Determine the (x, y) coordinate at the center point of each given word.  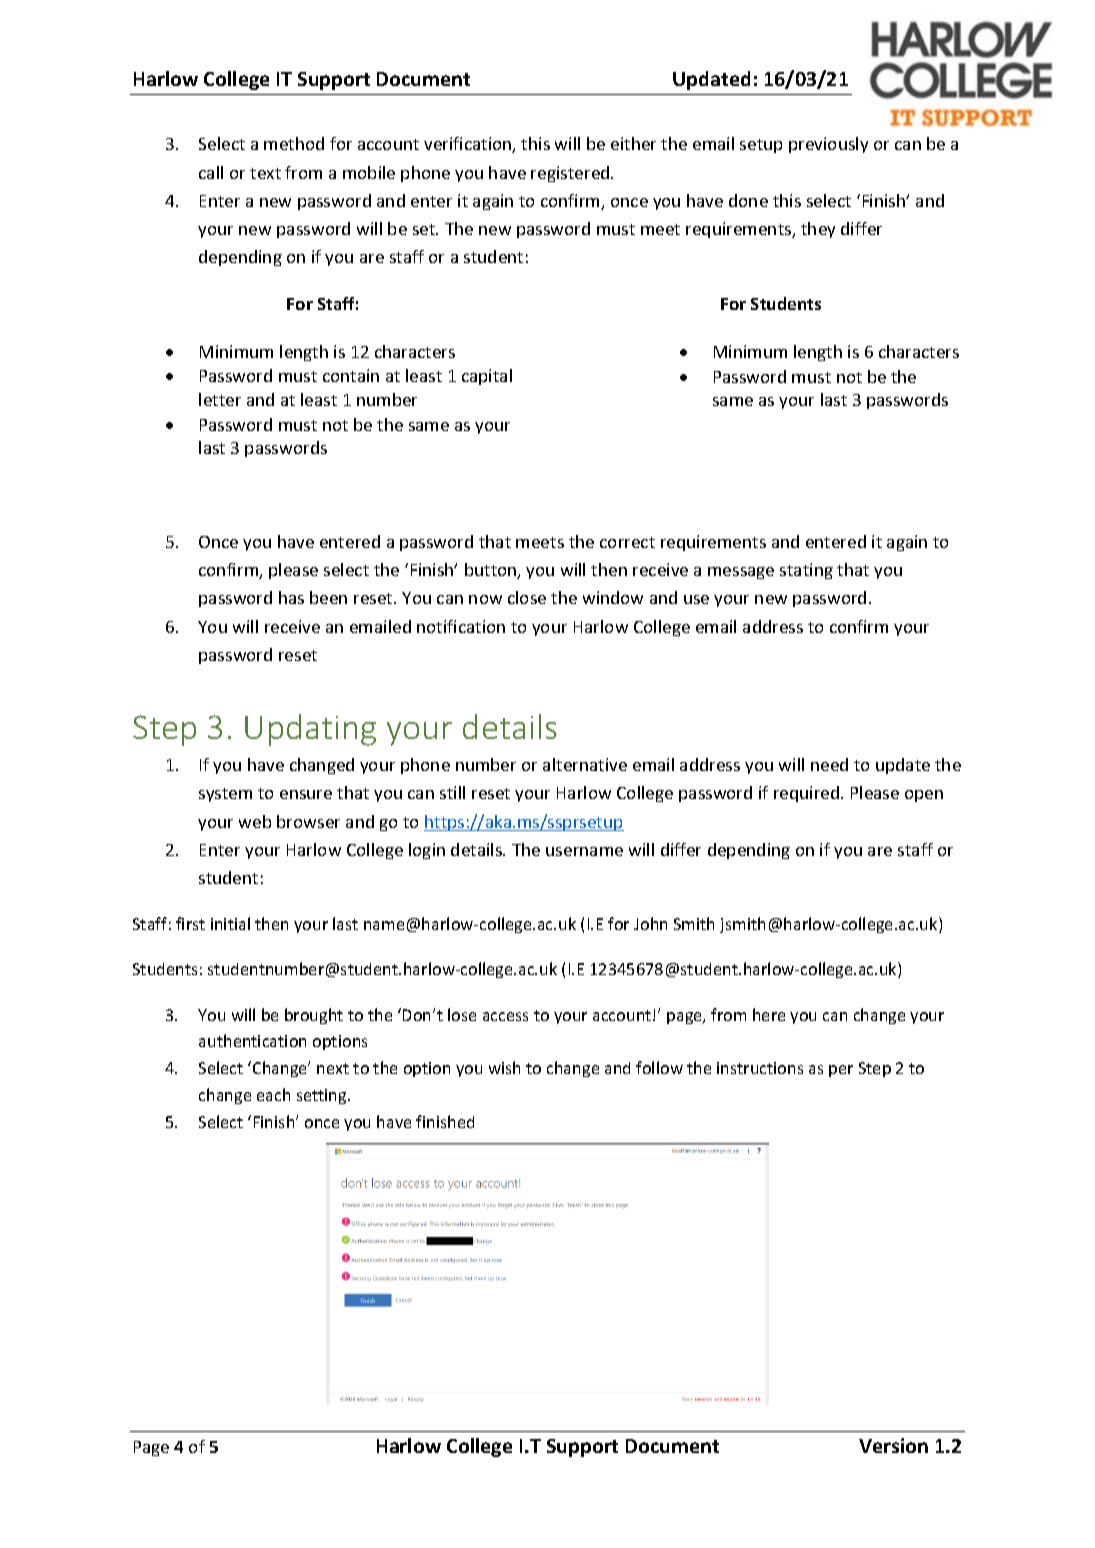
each (273, 1094)
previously (828, 145)
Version (893, 1445)
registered (571, 174)
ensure (306, 794)
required (808, 794)
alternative (585, 764)
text (265, 173)
